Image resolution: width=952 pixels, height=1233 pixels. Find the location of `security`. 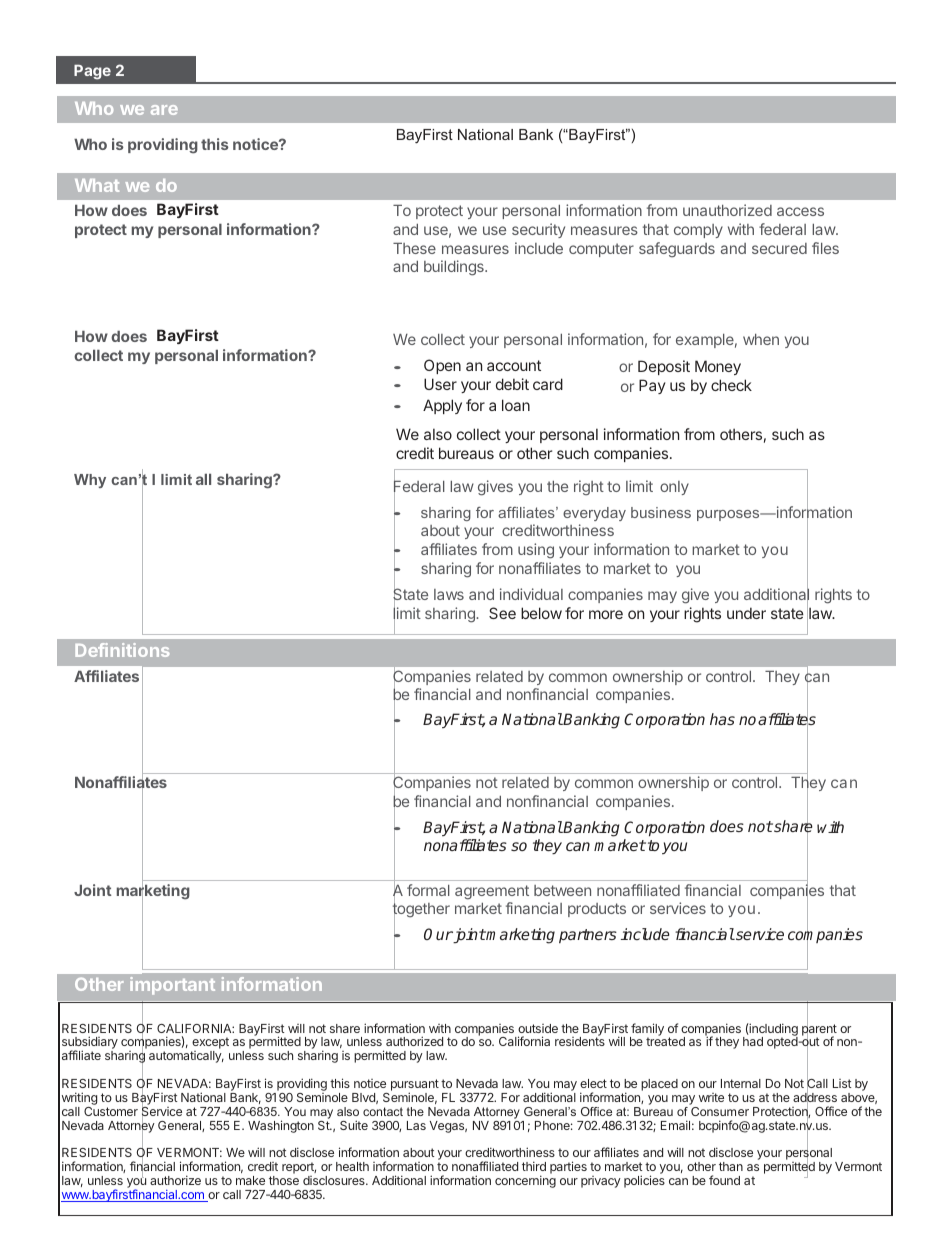

security is located at coordinates (538, 230).
